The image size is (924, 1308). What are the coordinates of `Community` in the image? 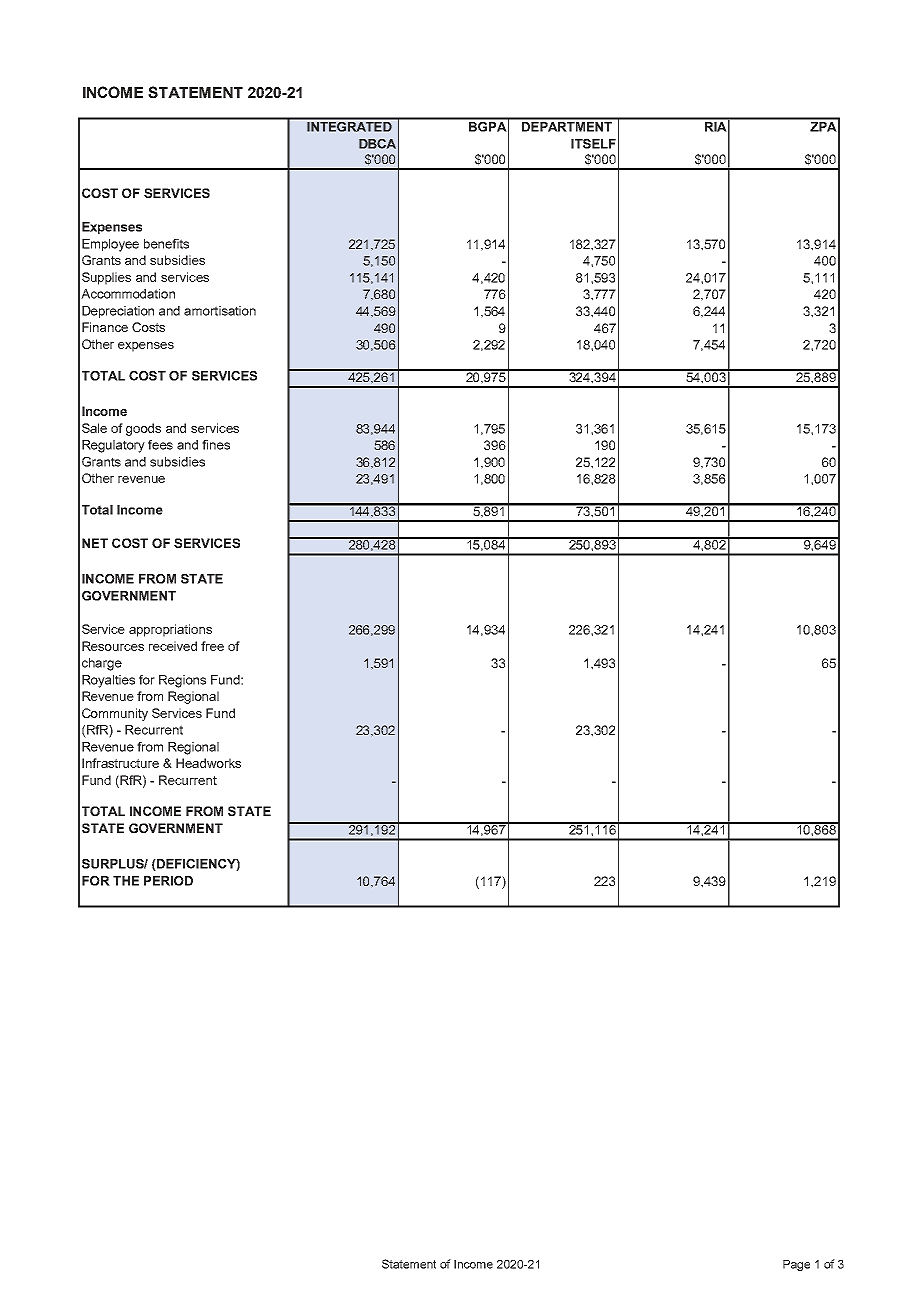 It's located at (115, 714).
